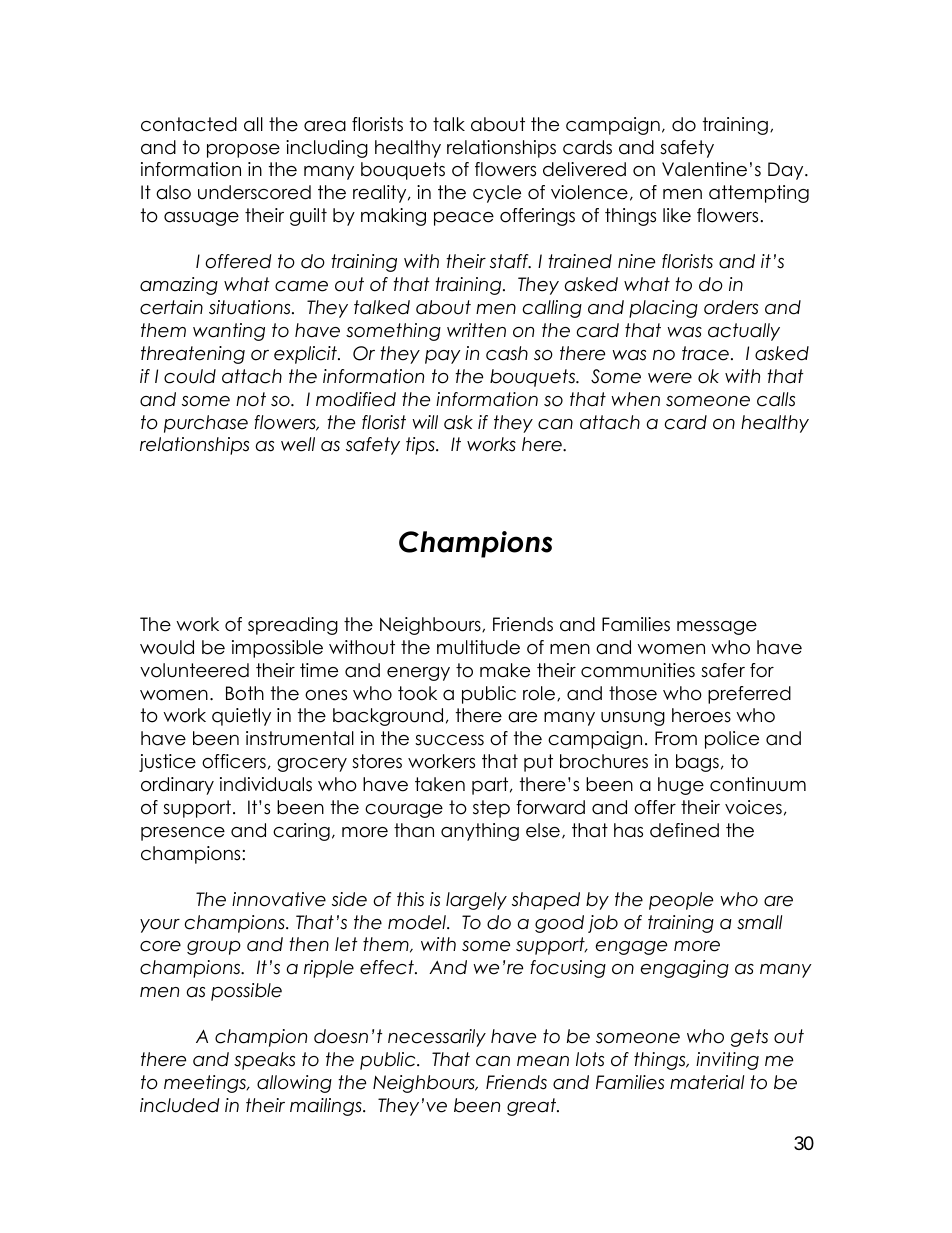 The image size is (952, 1233). What do you see at coordinates (234, 761) in the screenshot?
I see `officers` at bounding box center [234, 761].
